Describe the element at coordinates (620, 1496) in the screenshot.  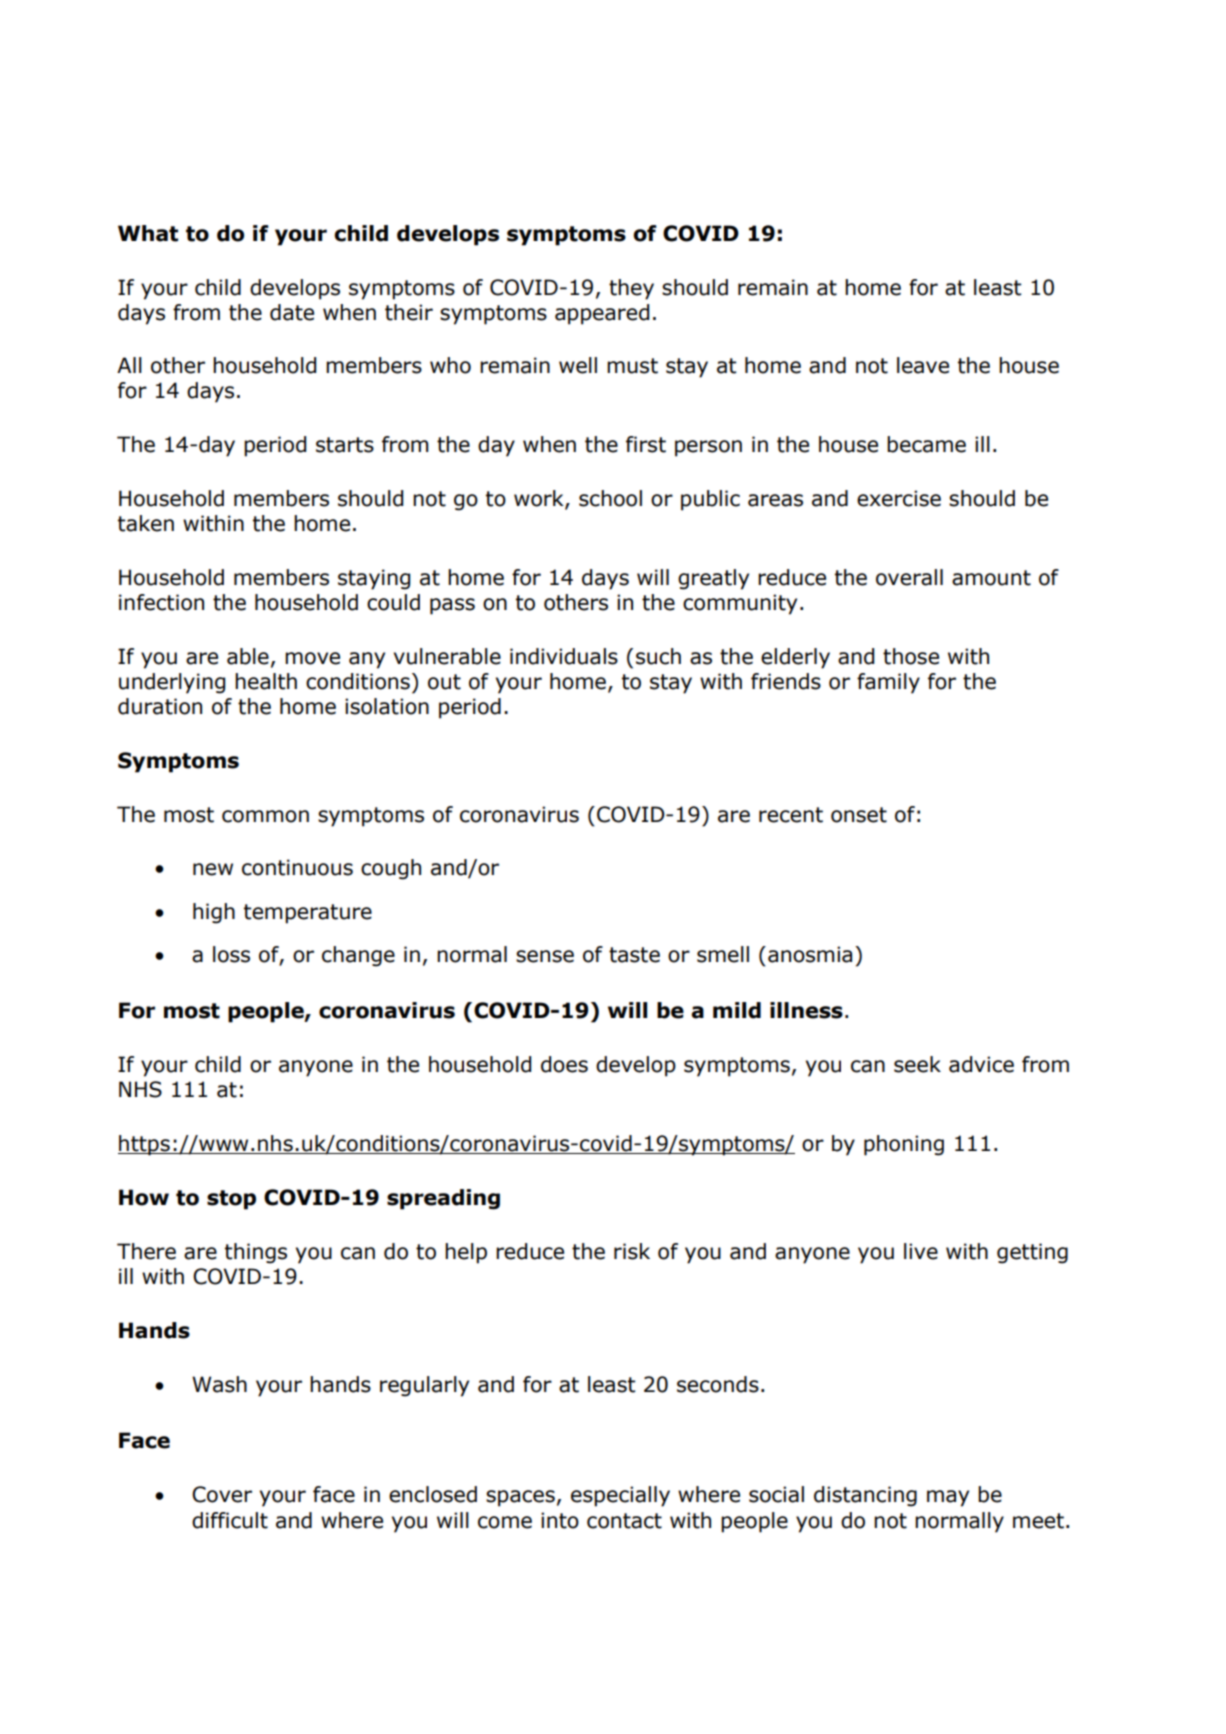
I see `especially` at that location.
